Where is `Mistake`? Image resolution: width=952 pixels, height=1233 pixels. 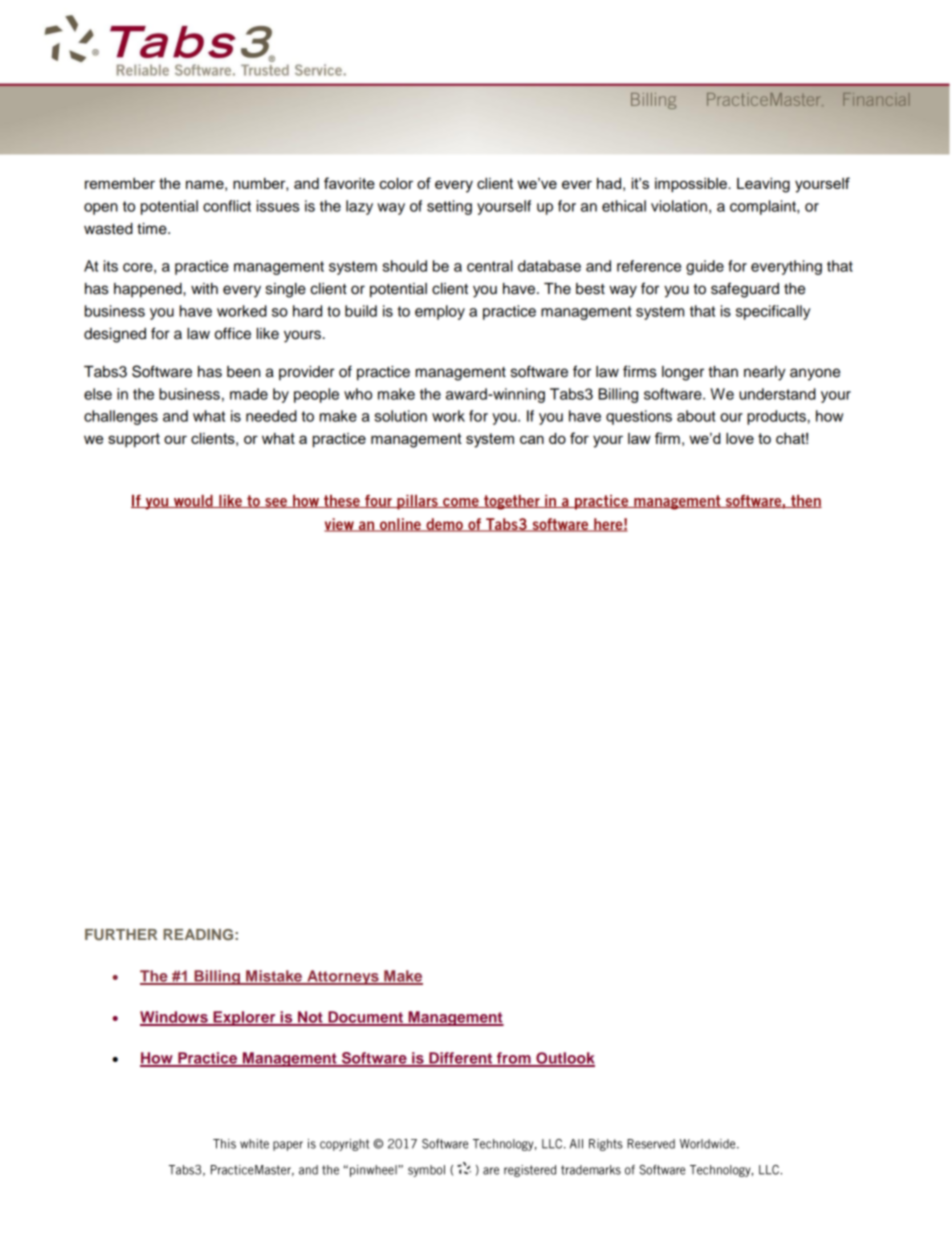
Mistake is located at coordinates (274, 977).
